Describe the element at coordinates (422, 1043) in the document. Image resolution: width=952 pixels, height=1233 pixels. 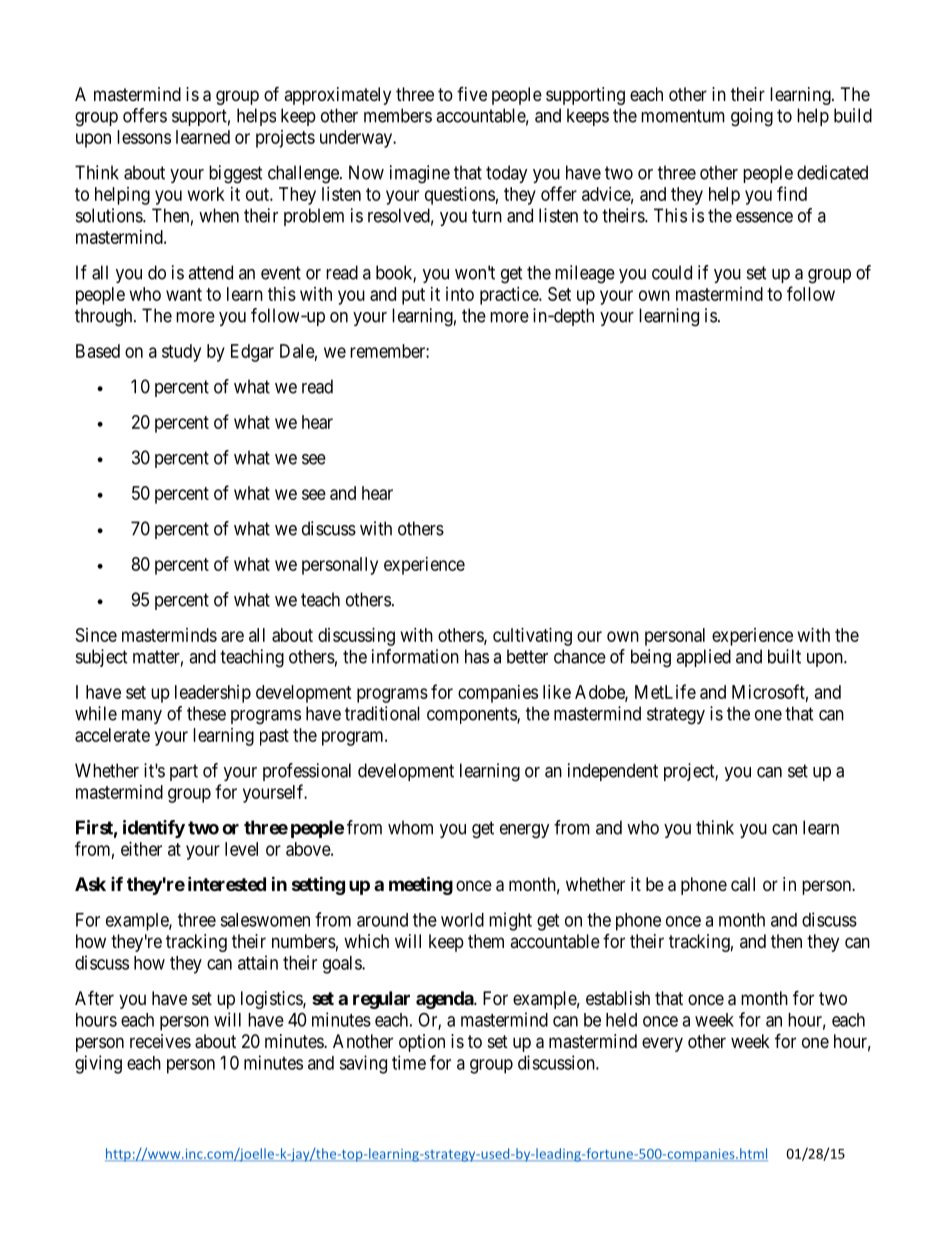
I see `option` at that location.
